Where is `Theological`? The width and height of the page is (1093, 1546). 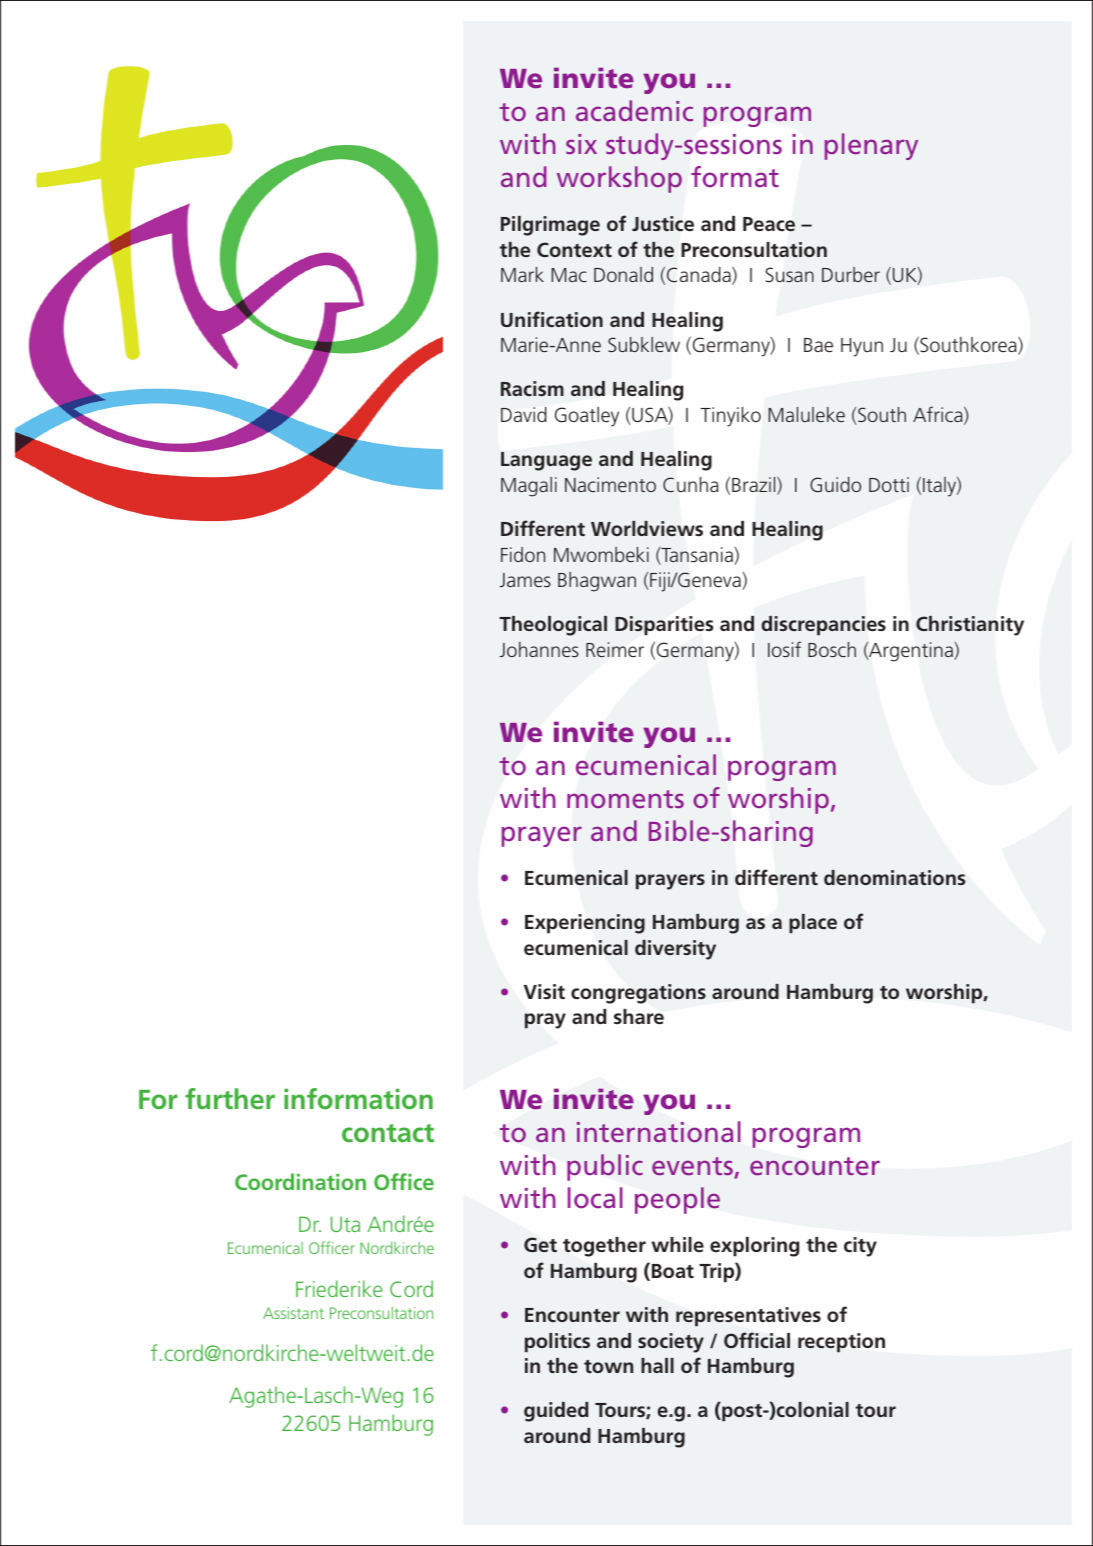 Theological is located at coordinates (553, 626).
